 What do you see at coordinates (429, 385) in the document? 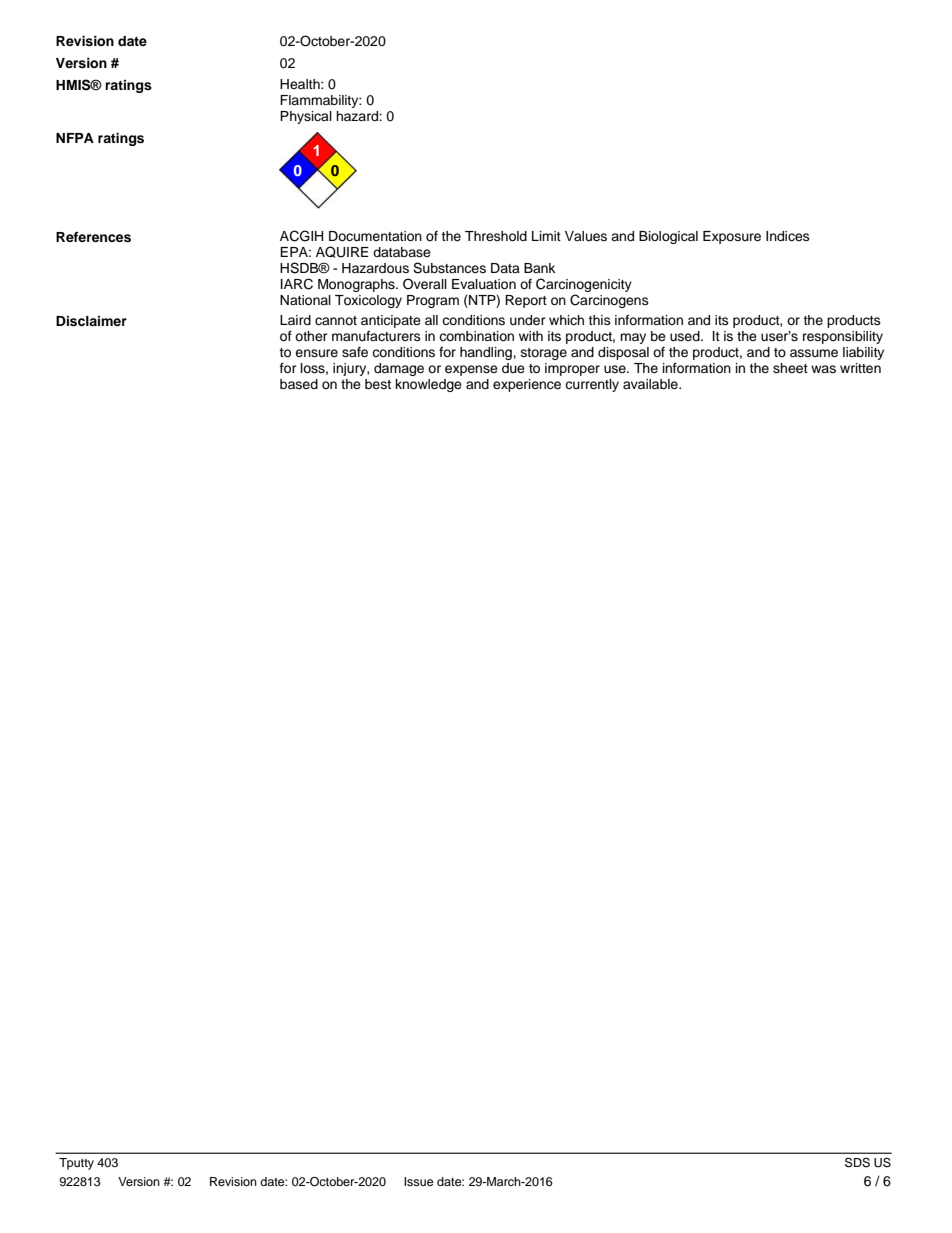
I see `knowledge` at bounding box center [429, 385].
